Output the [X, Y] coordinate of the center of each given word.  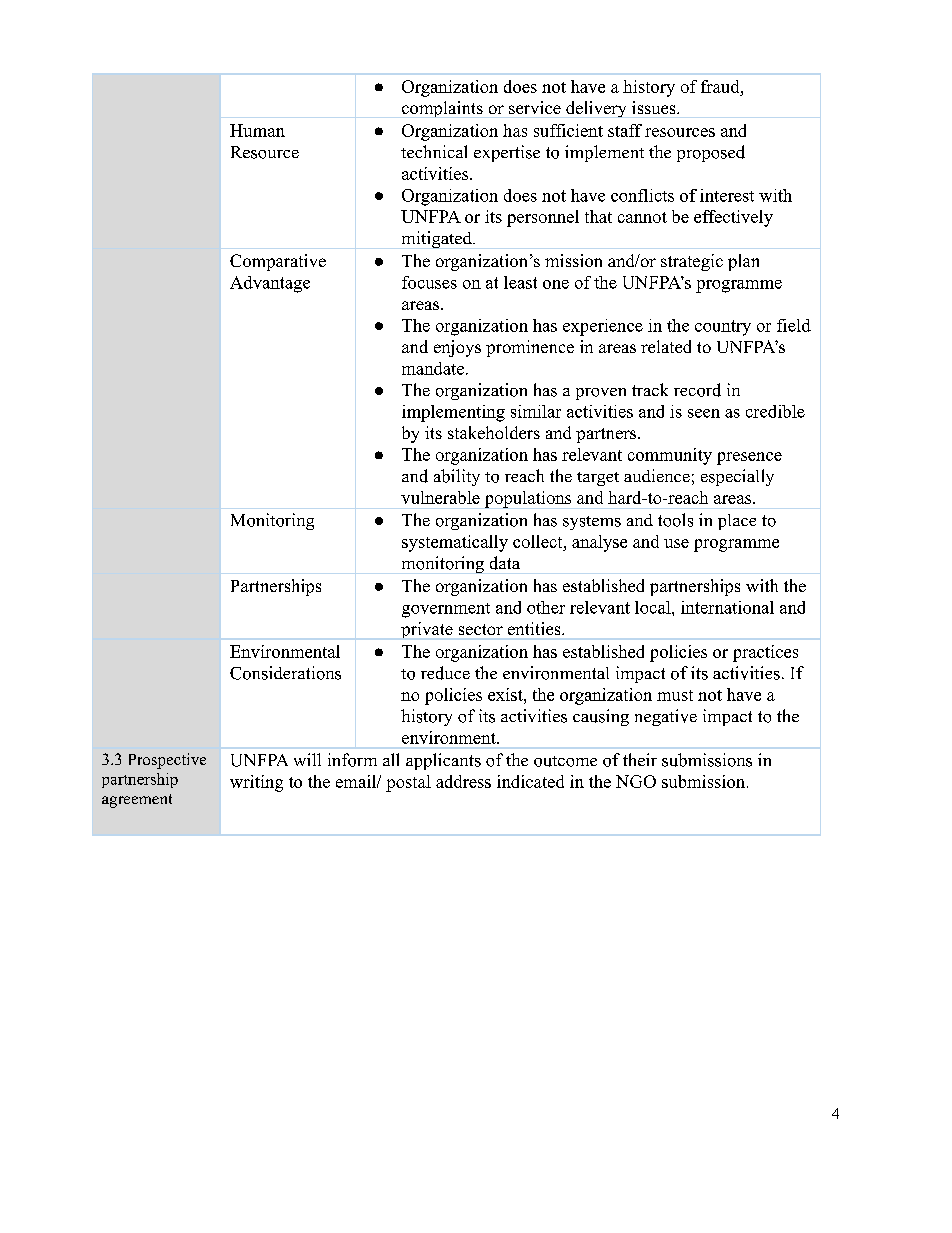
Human [257, 130]
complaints [442, 109]
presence [749, 458]
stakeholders [494, 432]
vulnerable [440, 497]
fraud [721, 86]
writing [256, 783]
